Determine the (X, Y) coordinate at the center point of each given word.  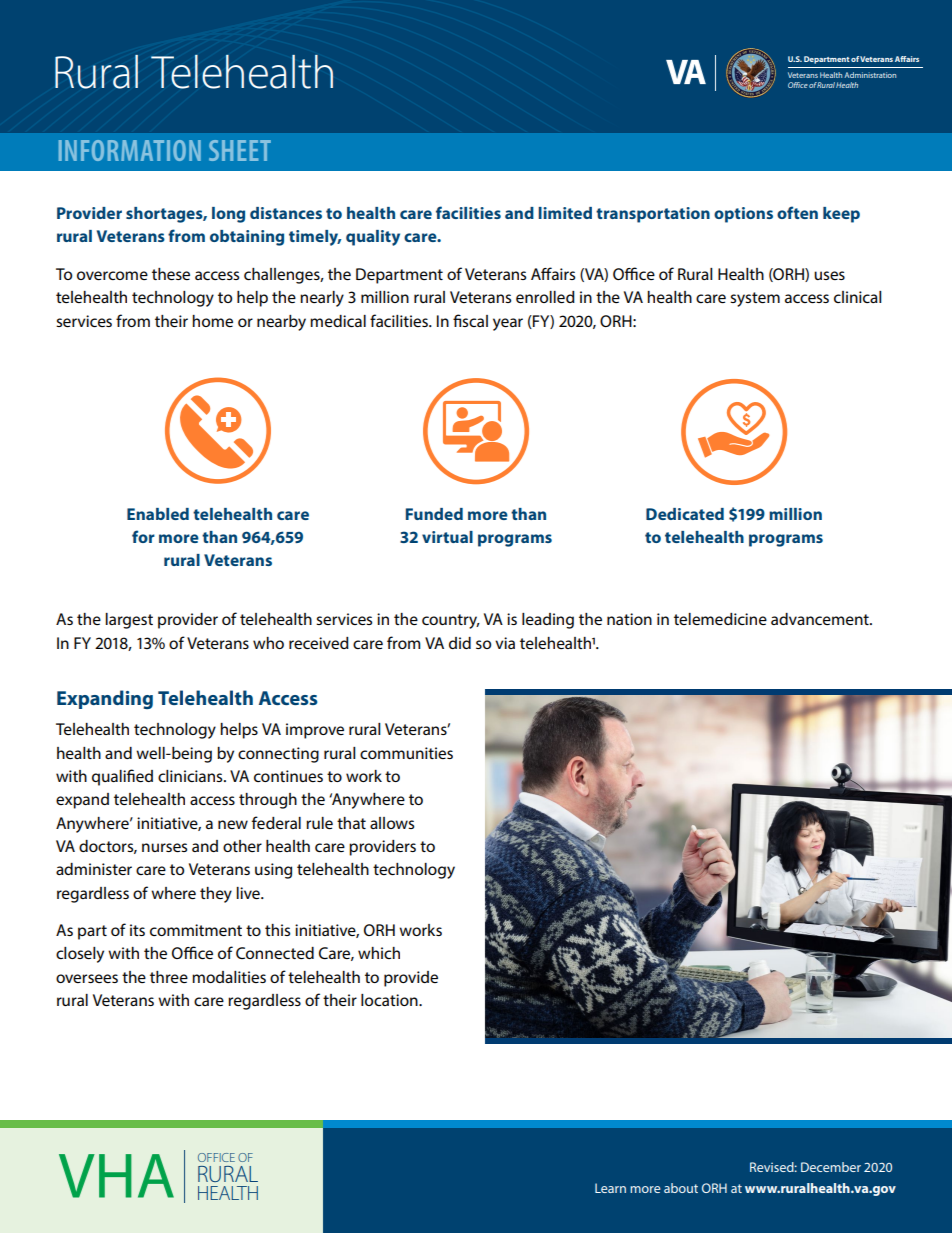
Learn (610, 1188)
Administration (870, 75)
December (831, 1167)
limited (565, 213)
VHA (116, 1176)
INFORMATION (130, 150)
